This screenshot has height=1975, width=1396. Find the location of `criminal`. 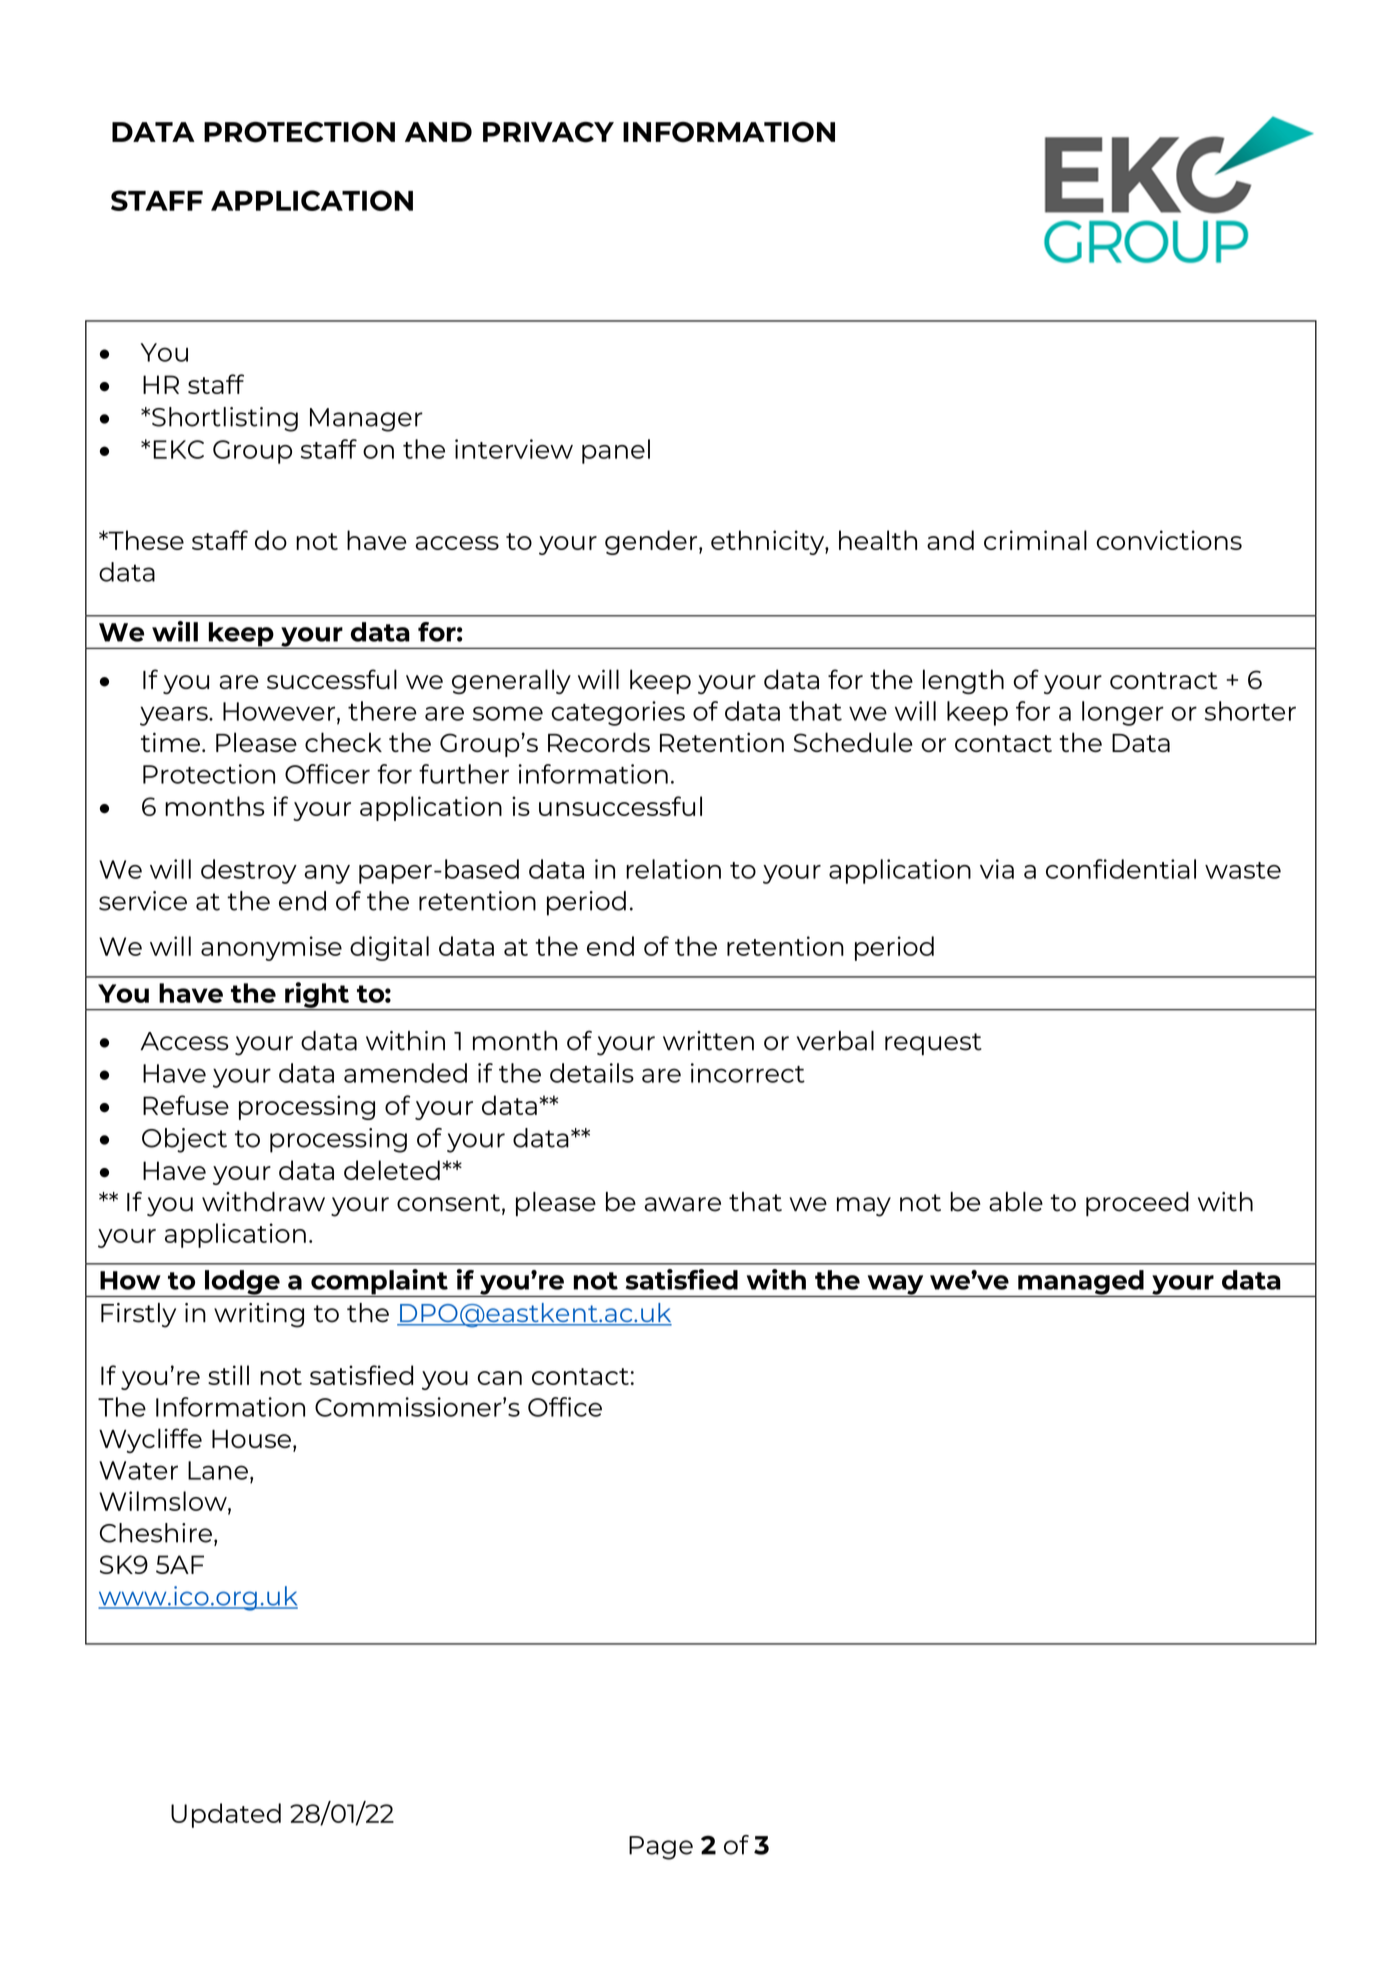

criminal is located at coordinates (1035, 540).
